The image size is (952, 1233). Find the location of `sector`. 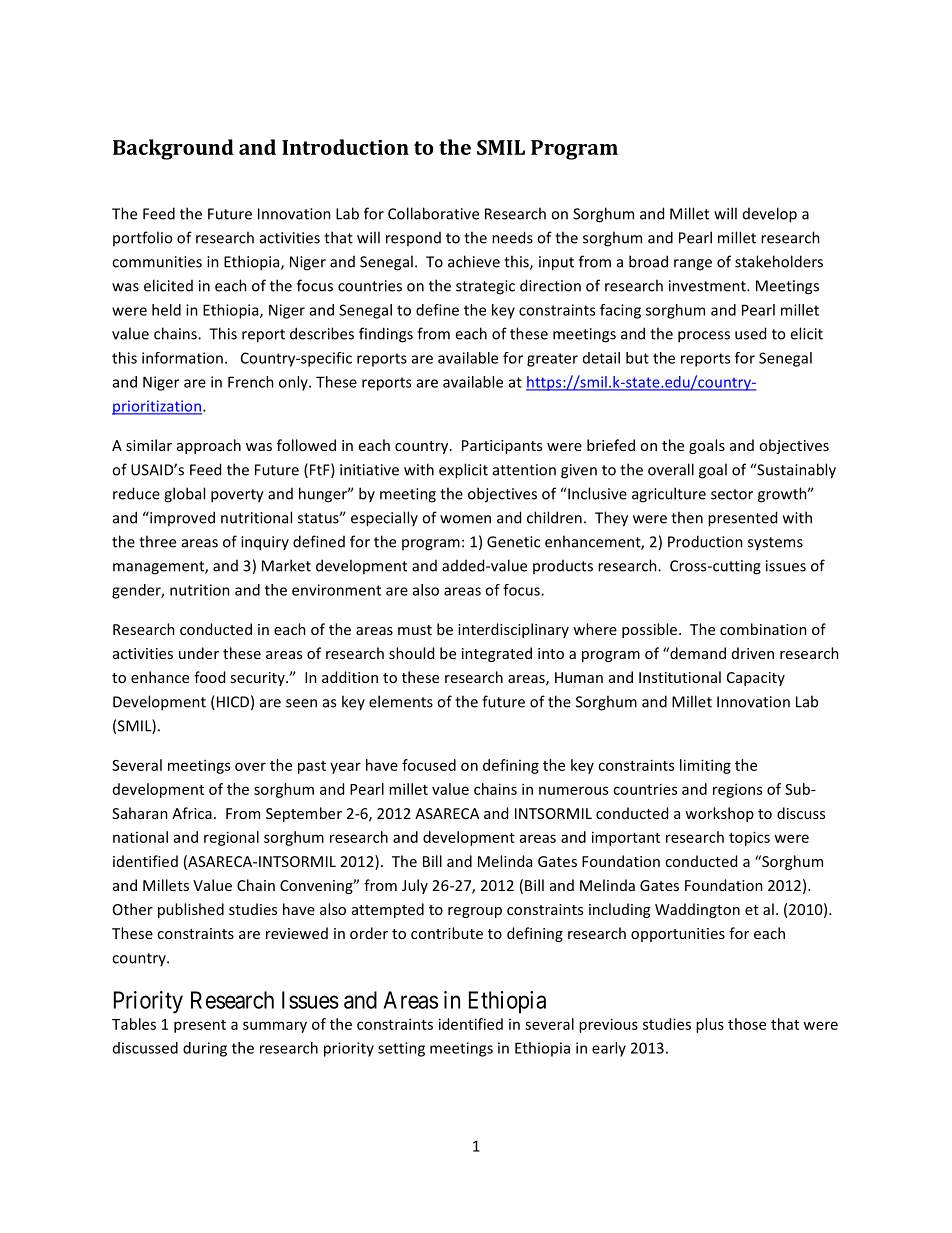

sector is located at coordinates (732, 494).
